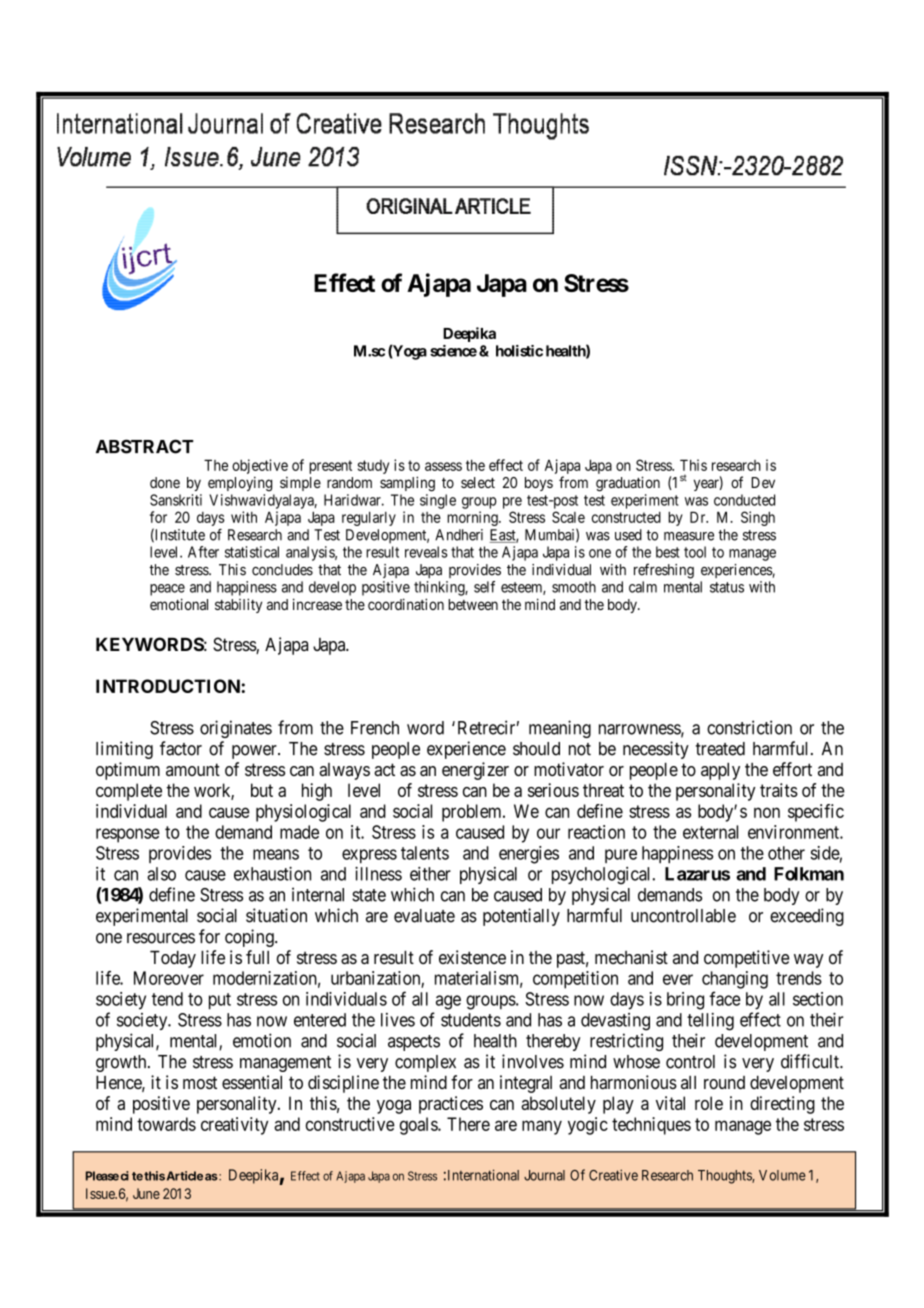 The width and height of the screenshot is (924, 1308). I want to click on apply, so click(720, 771).
